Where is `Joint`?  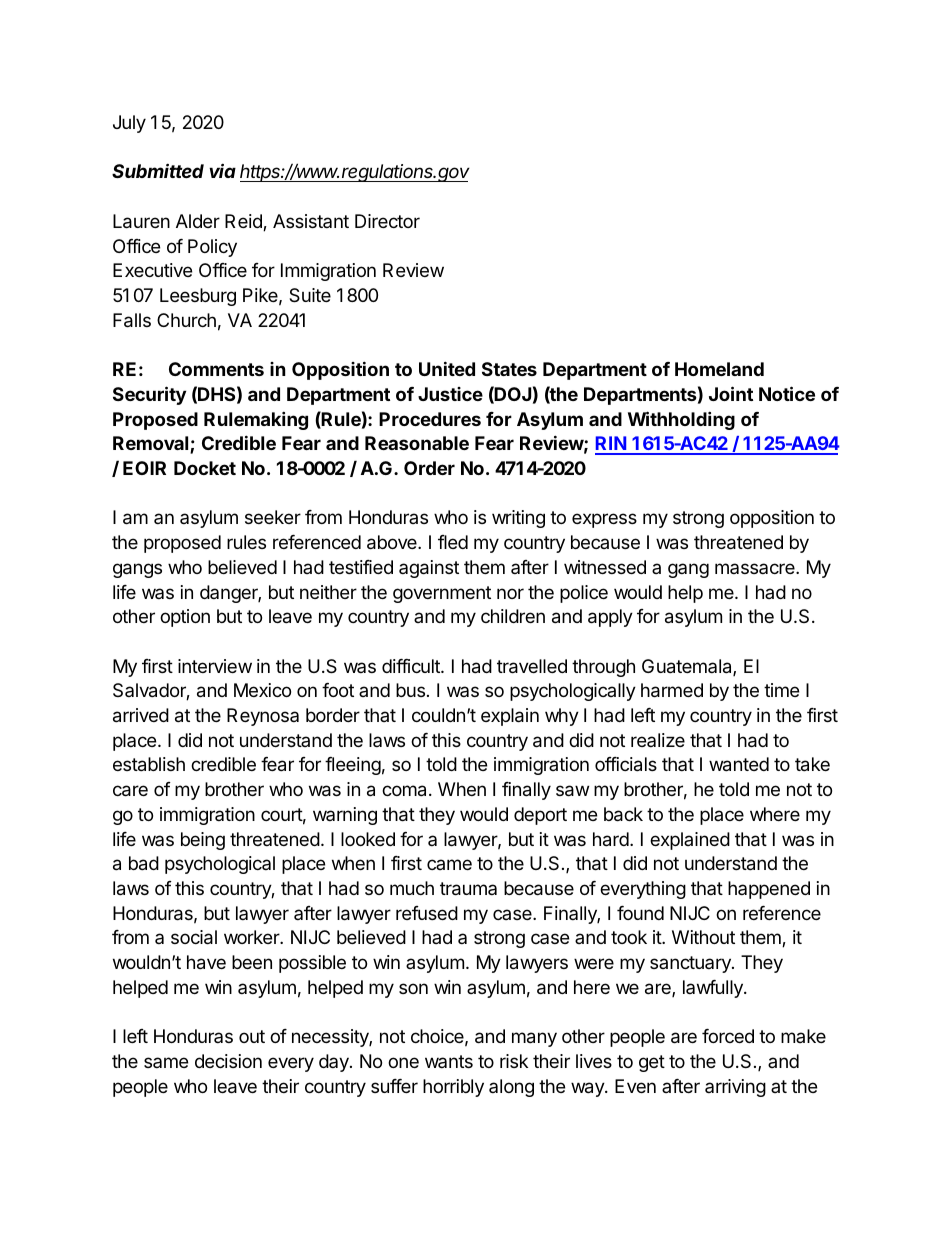 Joint is located at coordinates (731, 393).
